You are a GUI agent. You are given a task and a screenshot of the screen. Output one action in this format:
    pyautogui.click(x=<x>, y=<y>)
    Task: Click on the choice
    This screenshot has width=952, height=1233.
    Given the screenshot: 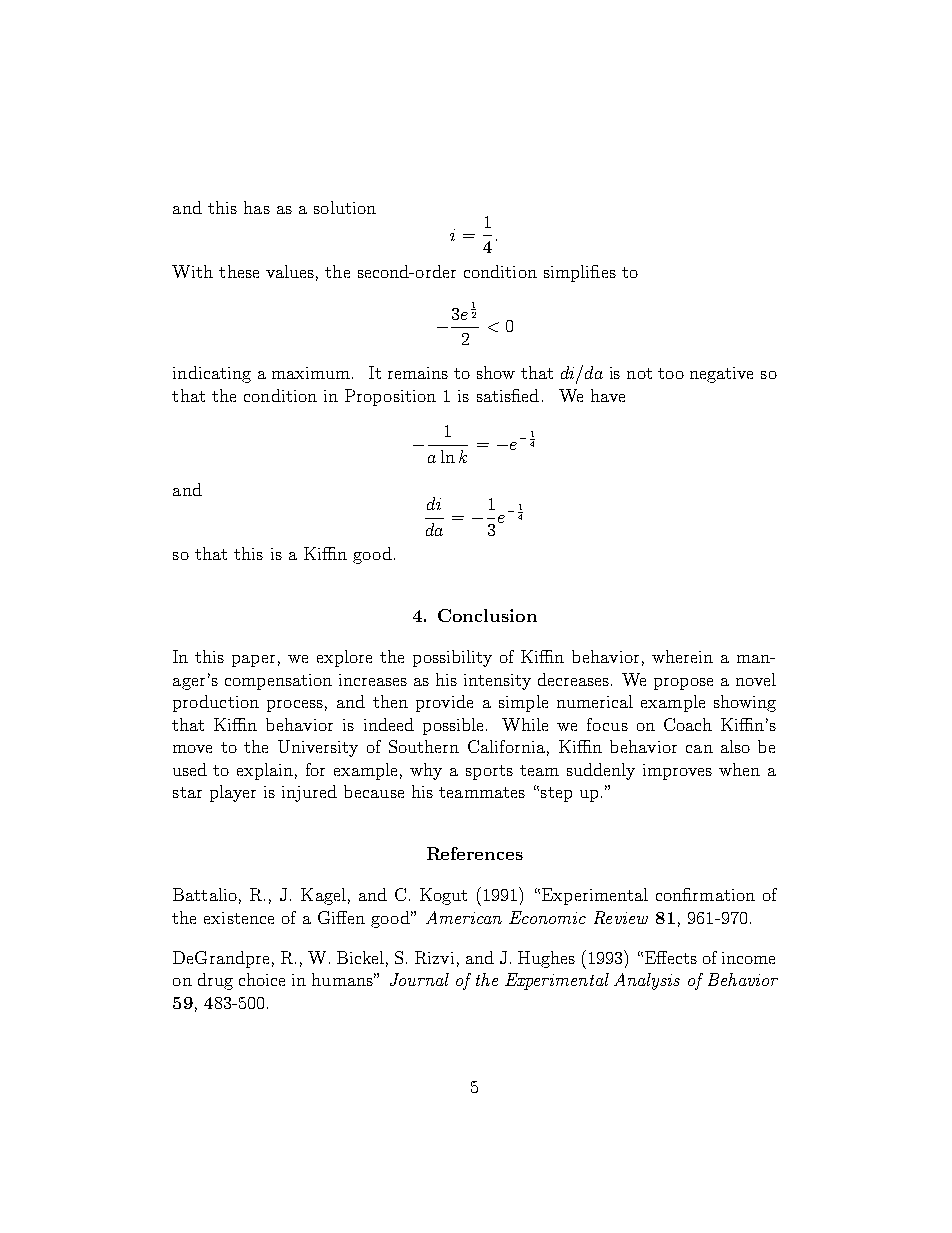 What is the action you would take?
    pyautogui.click(x=262, y=979)
